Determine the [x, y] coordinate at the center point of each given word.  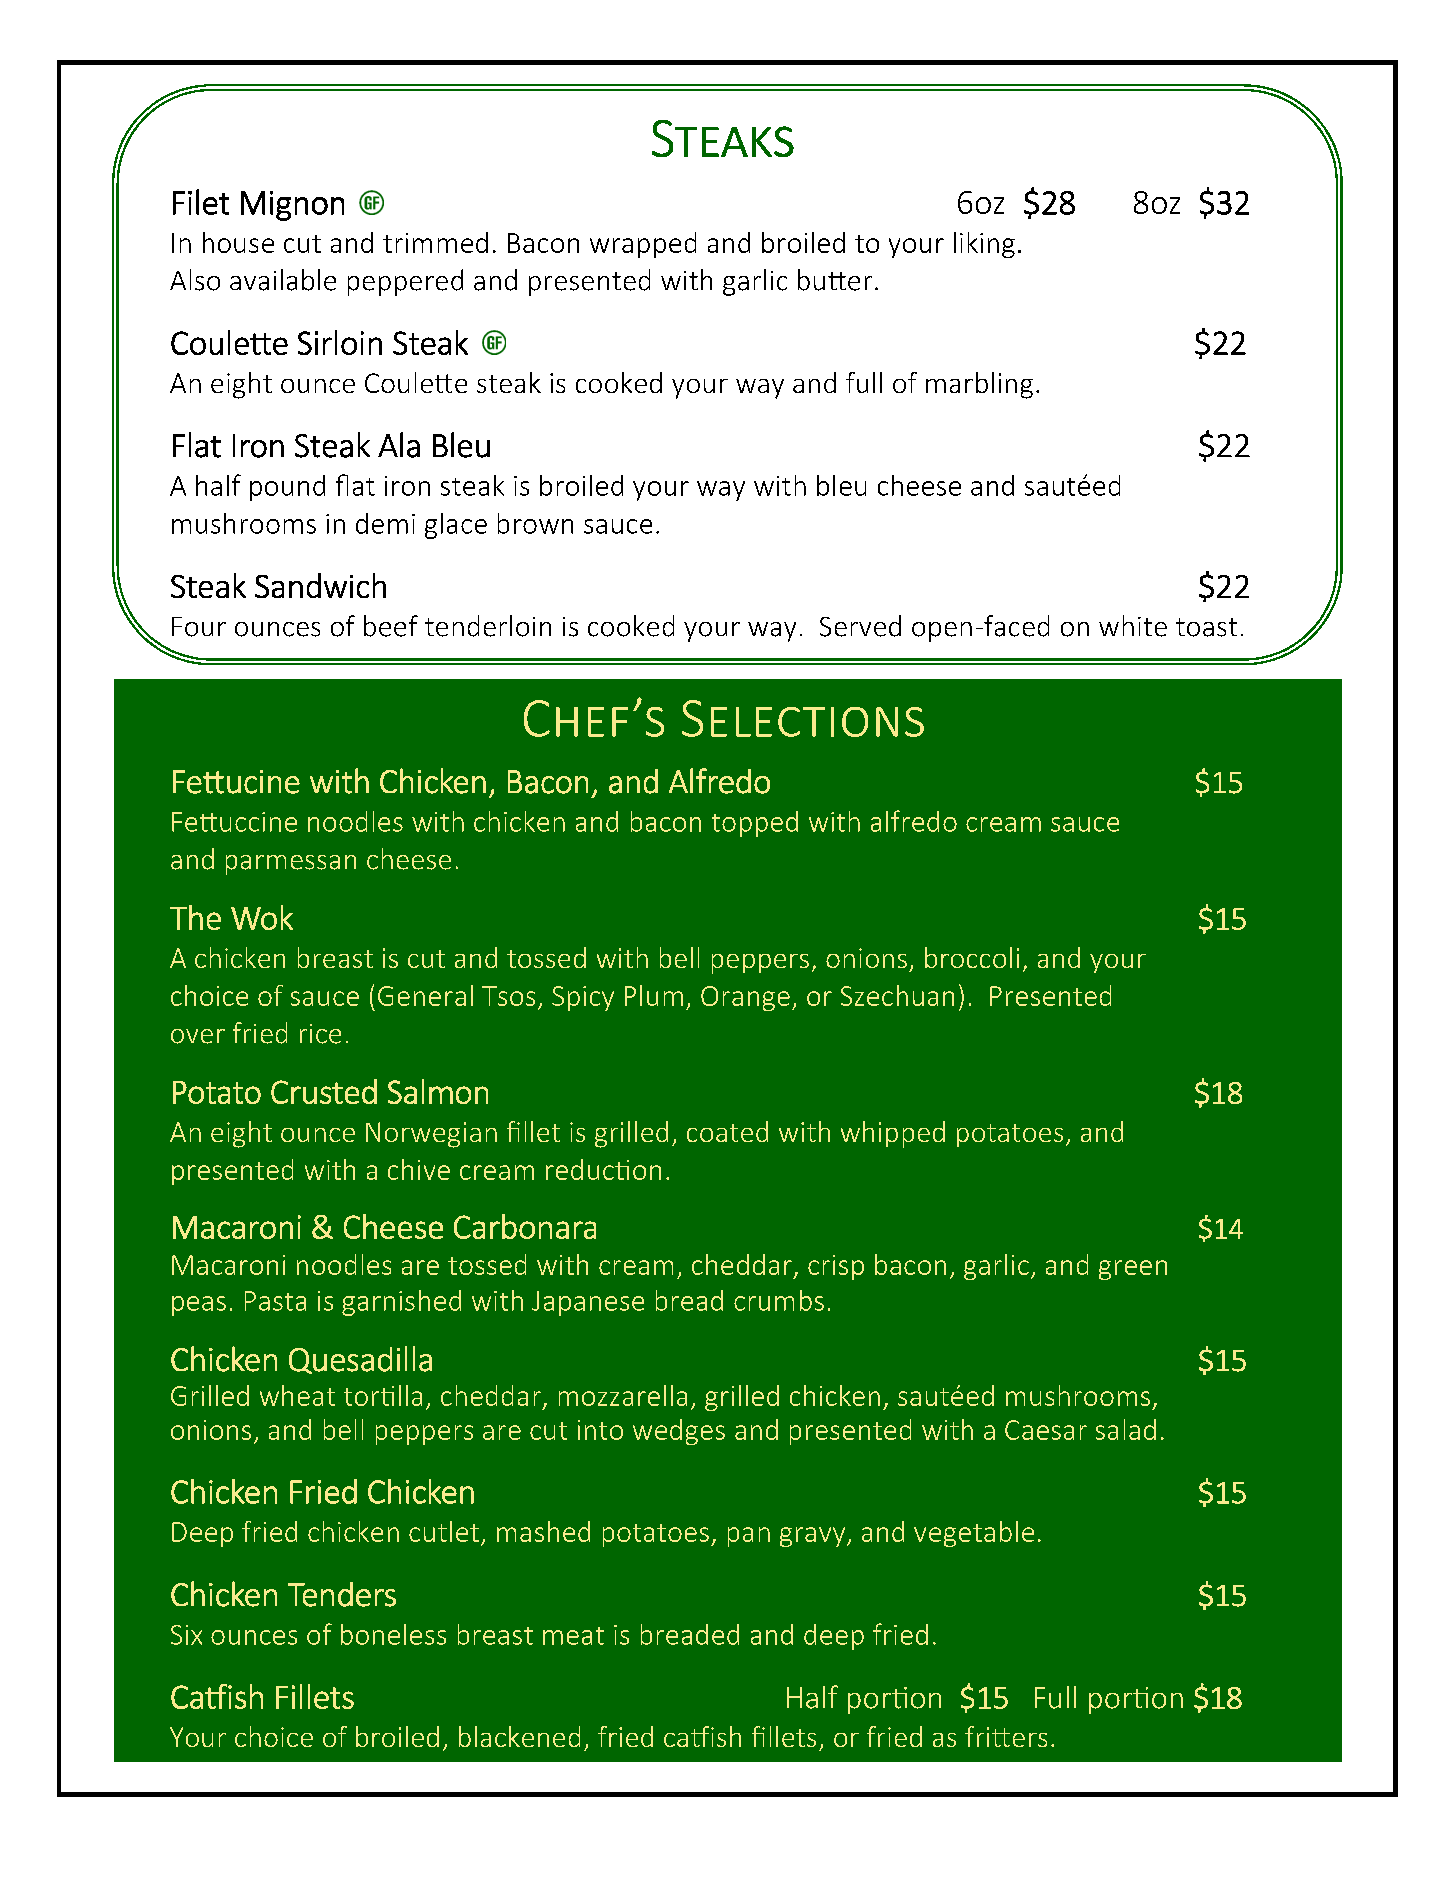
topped [755, 824]
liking [984, 245]
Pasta [275, 1301]
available [283, 280]
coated [727, 1131]
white [1133, 626]
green [1133, 1270]
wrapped [643, 245]
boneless [393, 1634]
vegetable [974, 1534]
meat [573, 1636]
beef [391, 626]
